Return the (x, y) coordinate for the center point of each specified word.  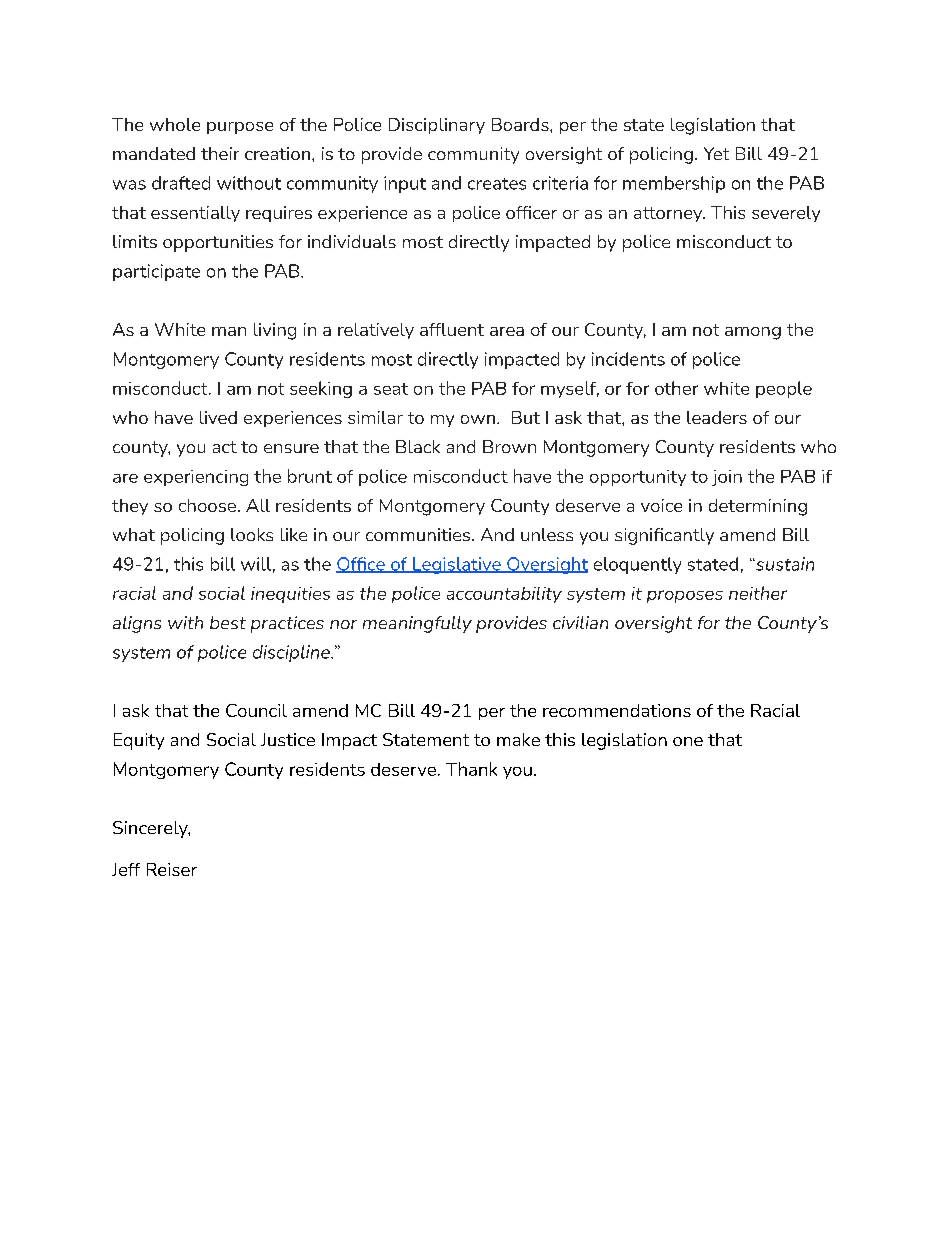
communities (419, 534)
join (727, 478)
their (220, 153)
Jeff (126, 869)
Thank (471, 769)
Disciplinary (437, 126)
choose (207, 505)
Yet (716, 153)
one (688, 741)
